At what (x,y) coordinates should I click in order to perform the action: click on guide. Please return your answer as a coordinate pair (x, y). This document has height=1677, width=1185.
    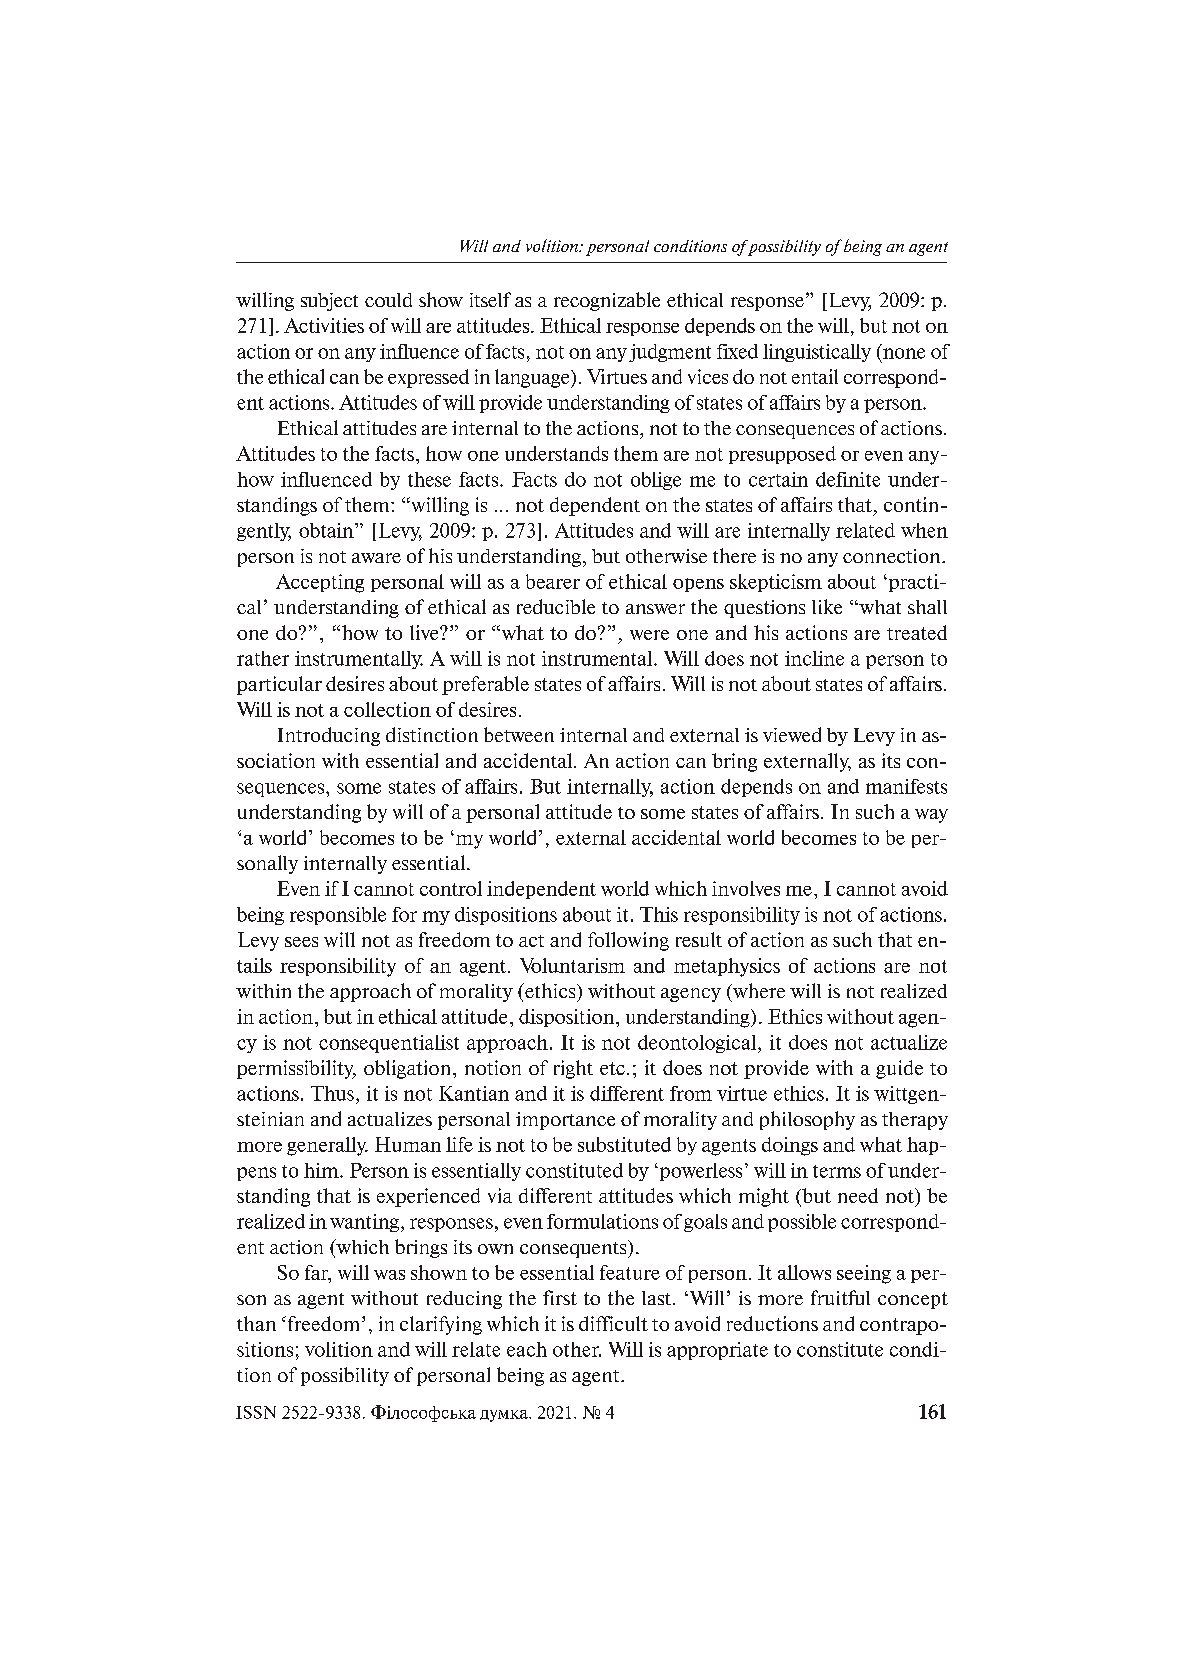
    Looking at the image, I should click on (899, 1069).
